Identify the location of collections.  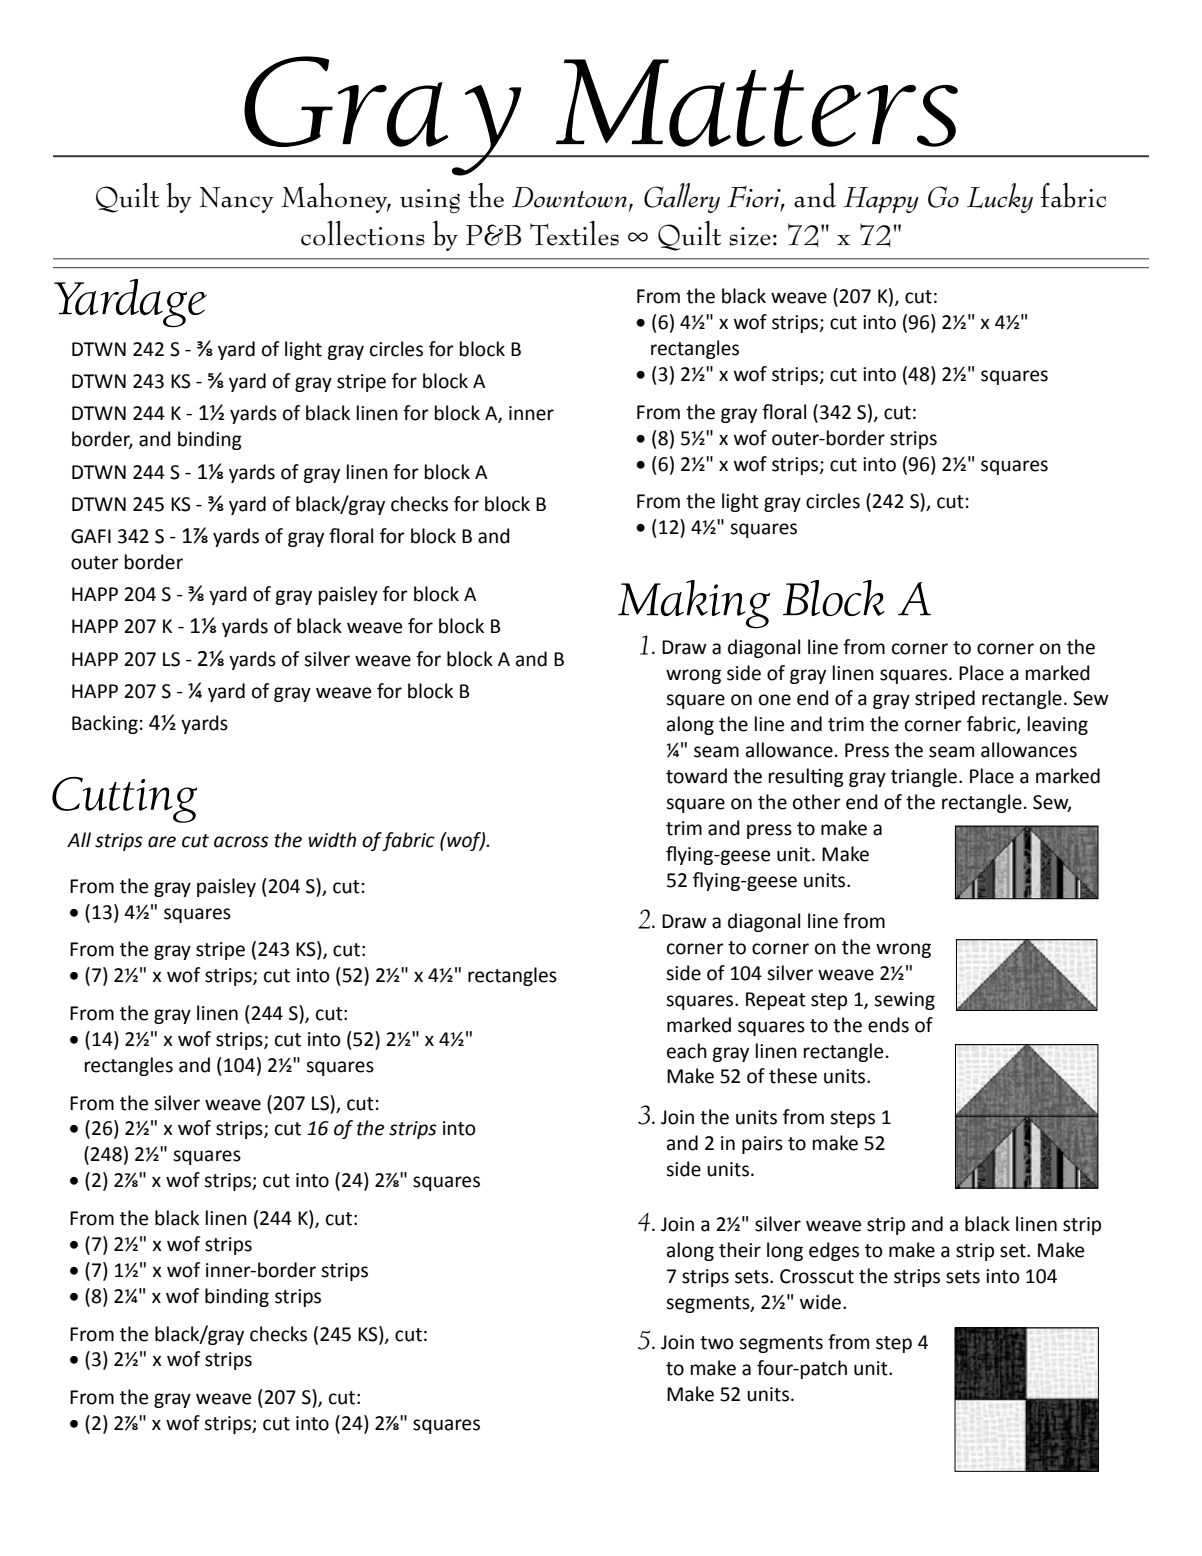
(363, 233).
